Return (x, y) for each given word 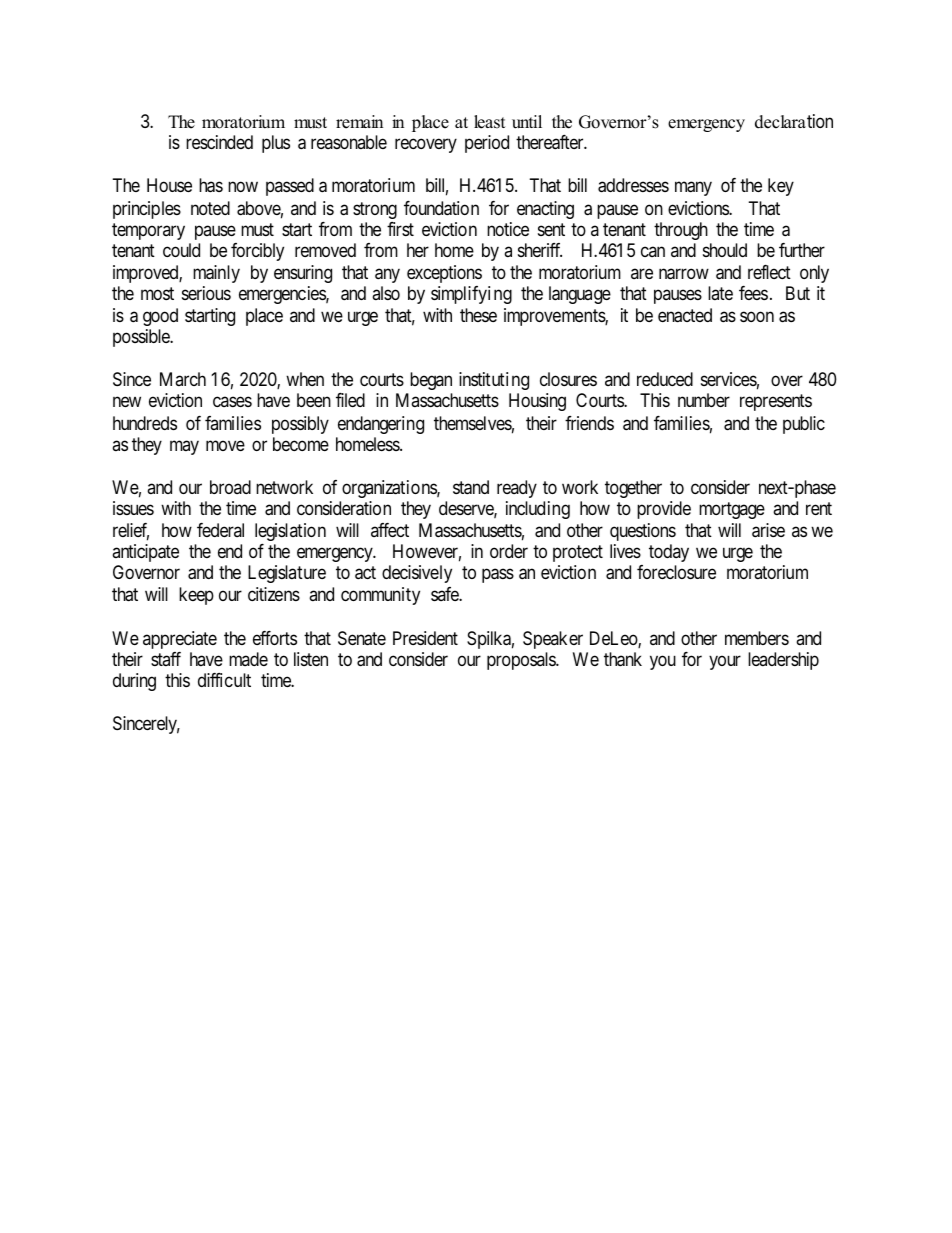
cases (232, 402)
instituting (494, 381)
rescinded (219, 142)
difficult (224, 680)
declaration (794, 121)
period (487, 144)
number (704, 400)
